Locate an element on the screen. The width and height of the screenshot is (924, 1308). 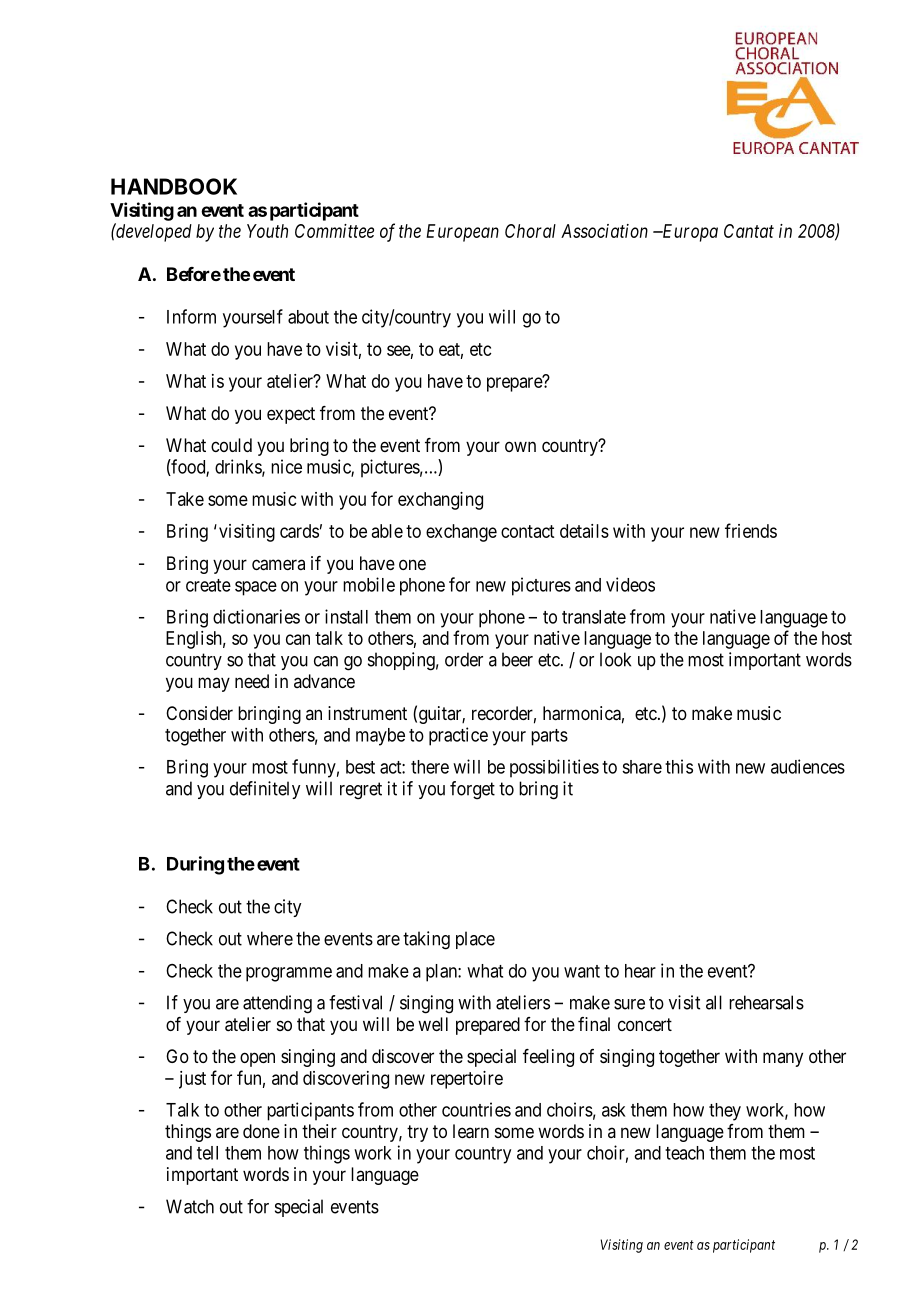
Choral is located at coordinates (530, 231).
